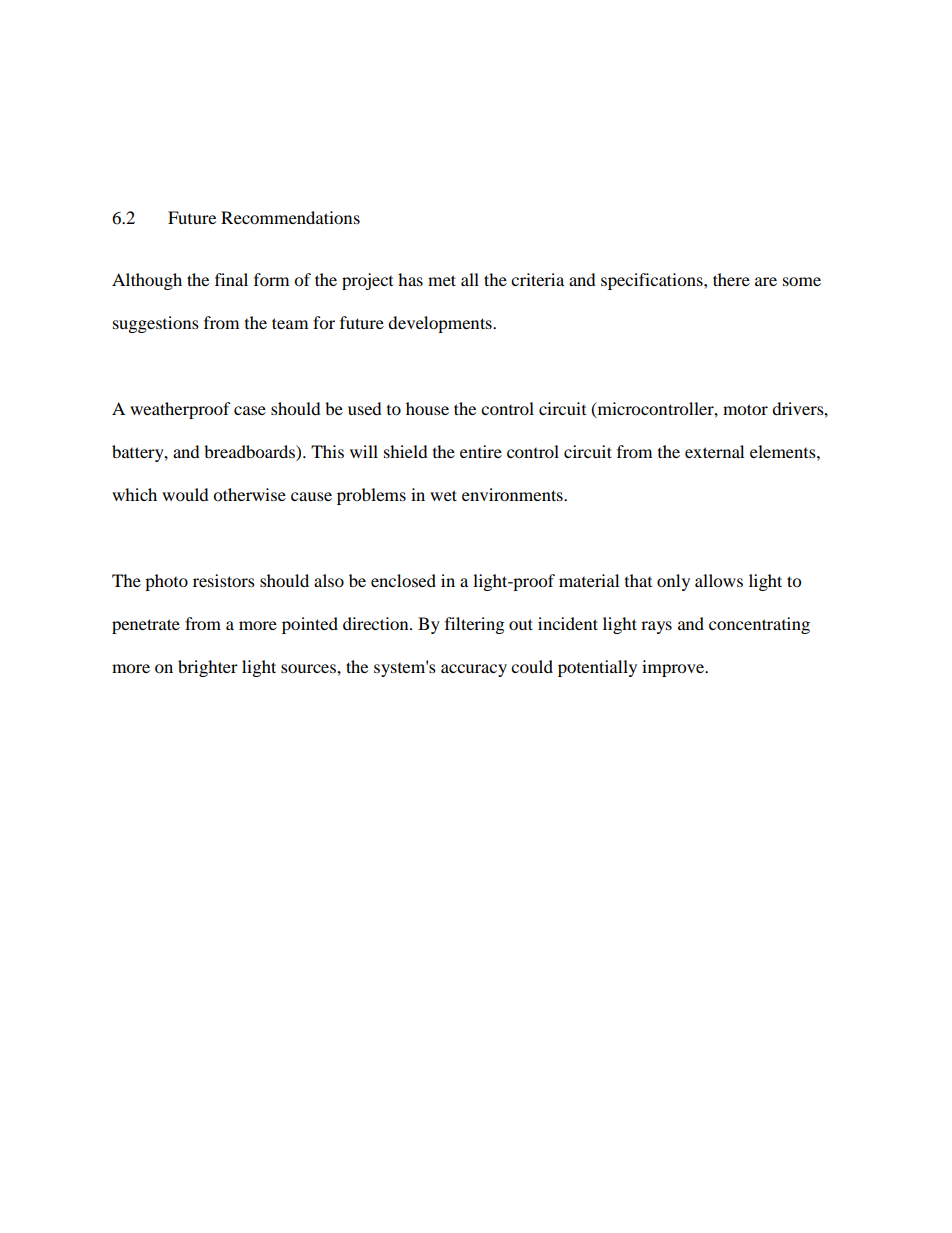  What do you see at coordinates (442, 280) in the screenshot?
I see `met` at bounding box center [442, 280].
